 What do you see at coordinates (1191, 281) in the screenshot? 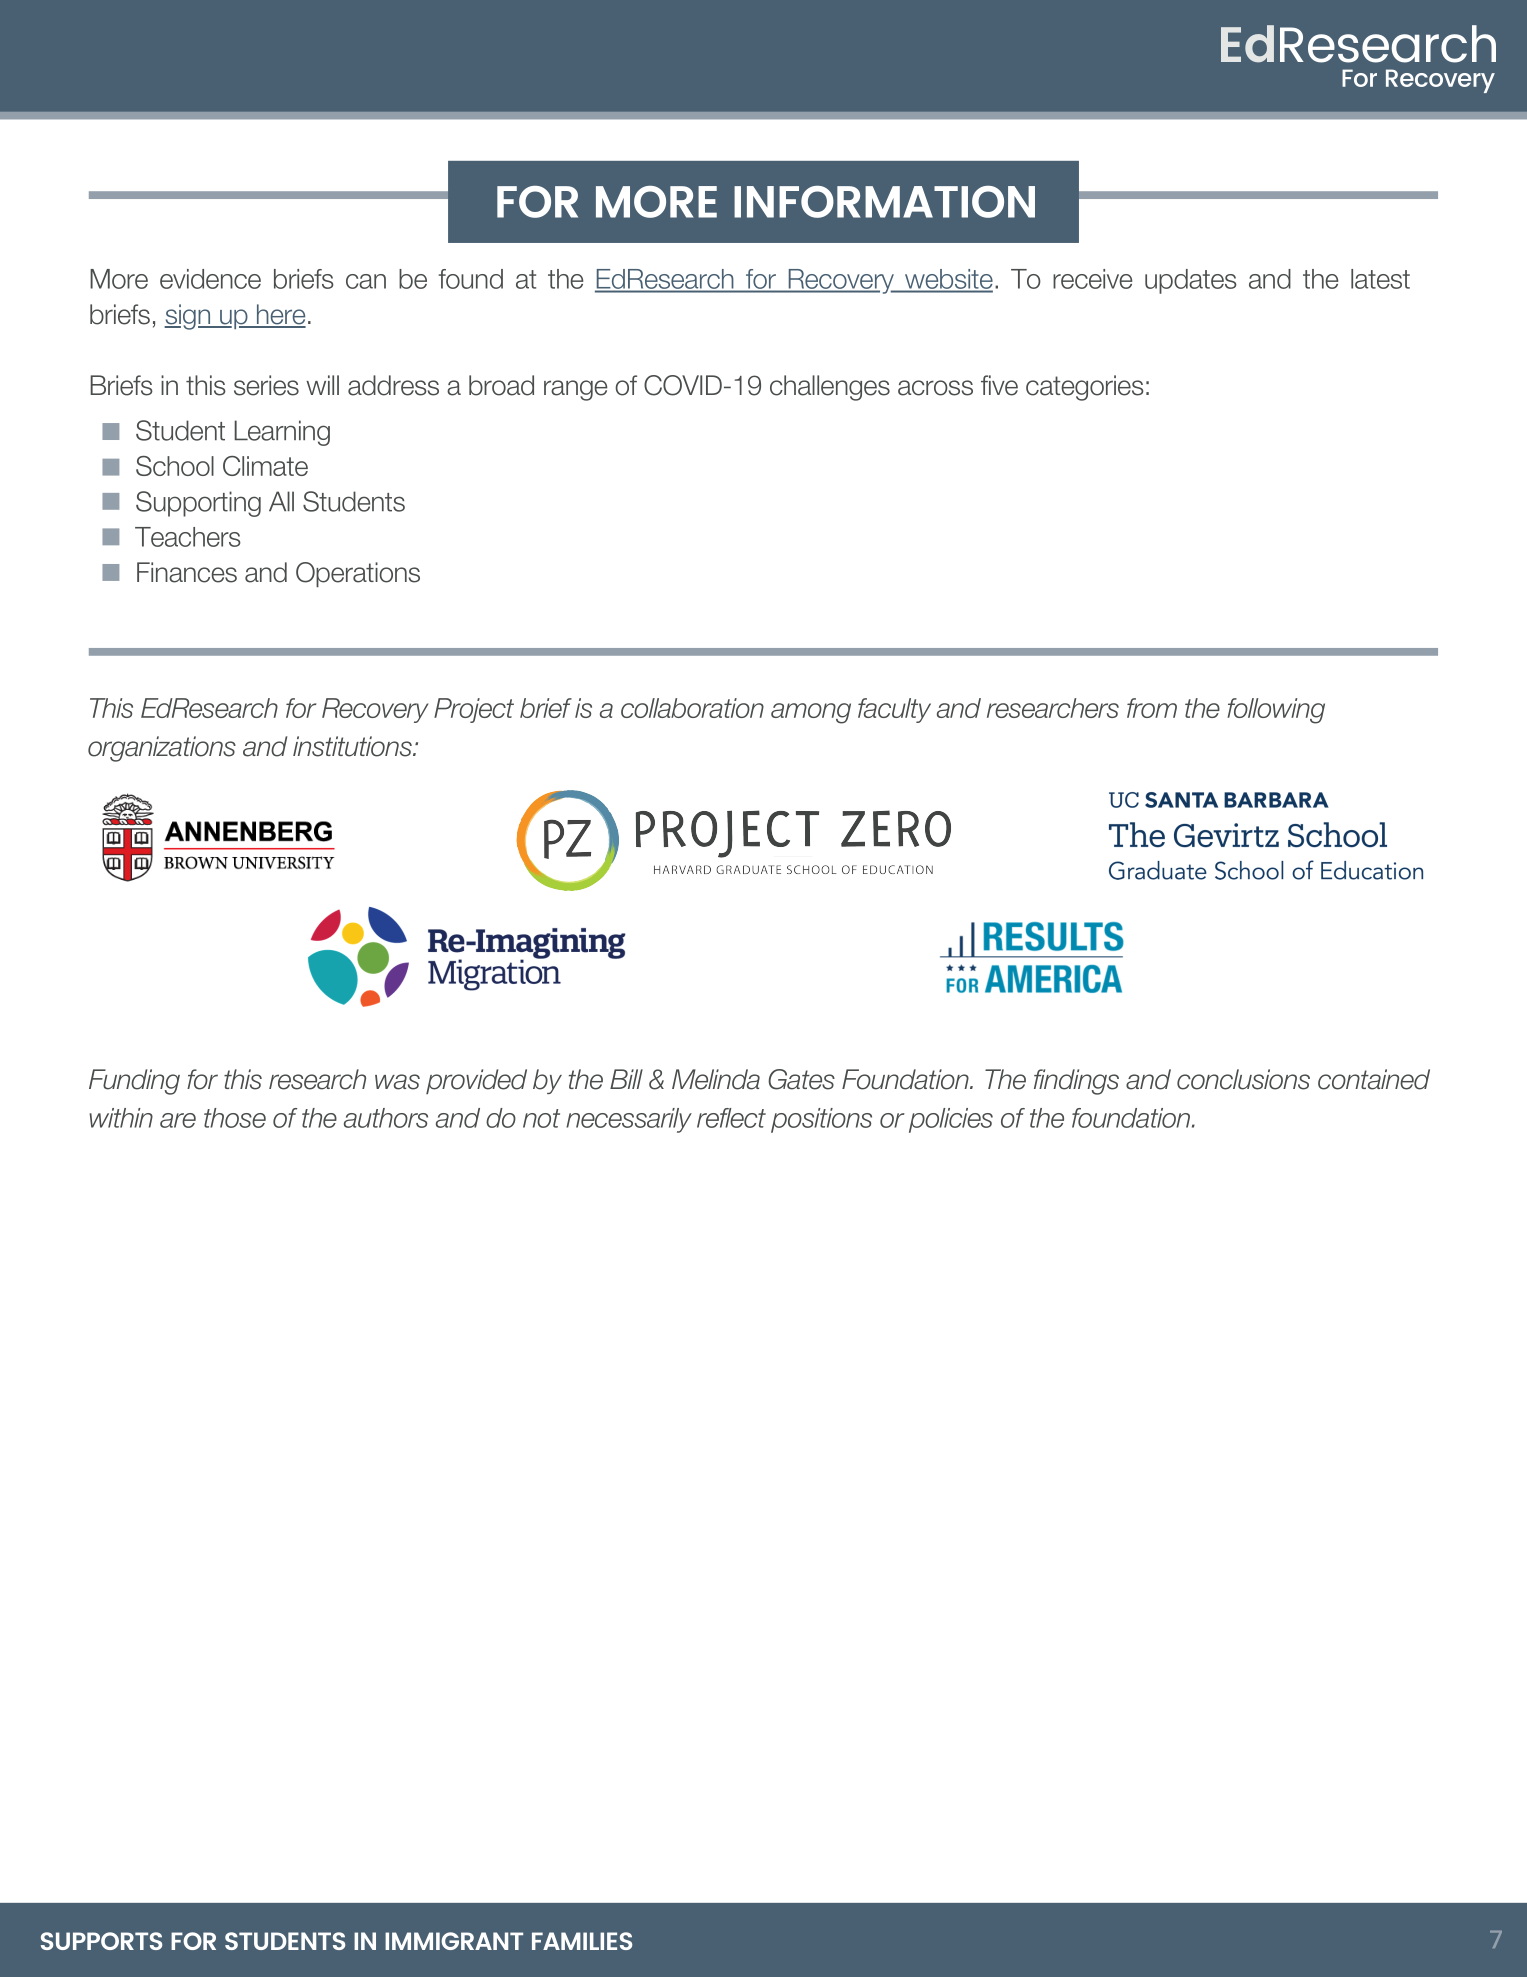
I see `updates` at bounding box center [1191, 281].
